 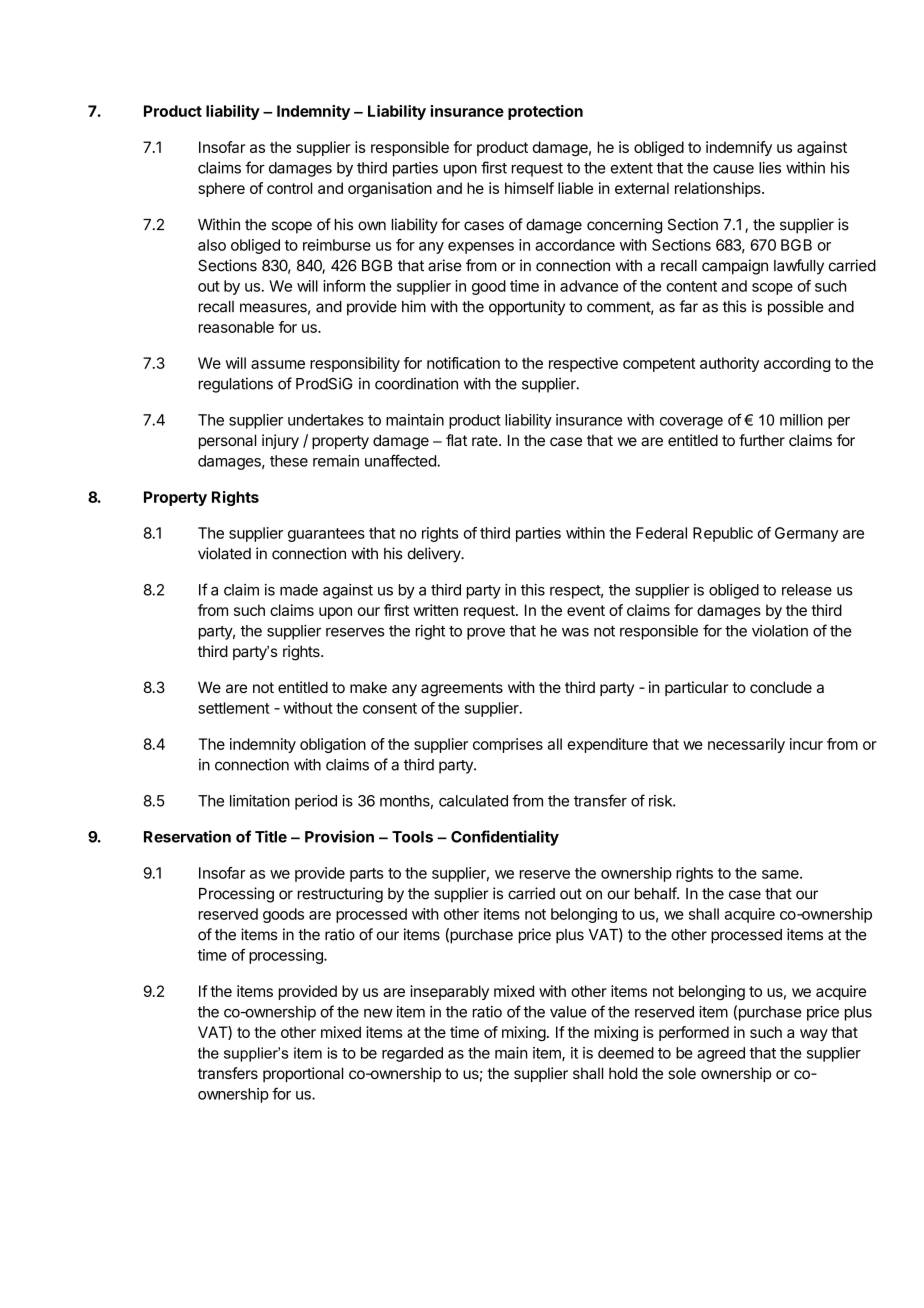 What do you see at coordinates (463, 363) in the page?
I see `notification` at bounding box center [463, 363].
